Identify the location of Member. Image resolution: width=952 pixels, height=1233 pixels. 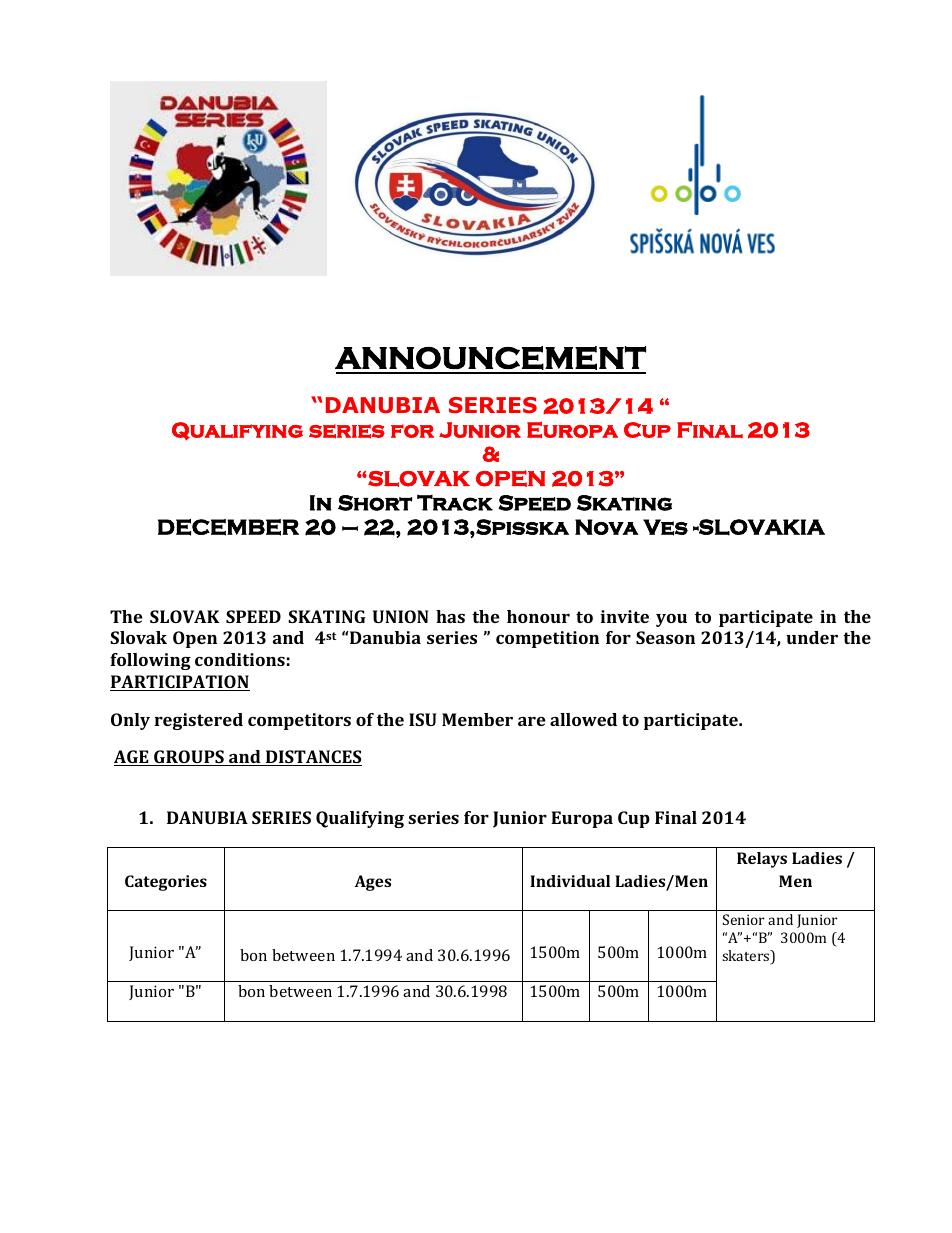
(477, 719).
